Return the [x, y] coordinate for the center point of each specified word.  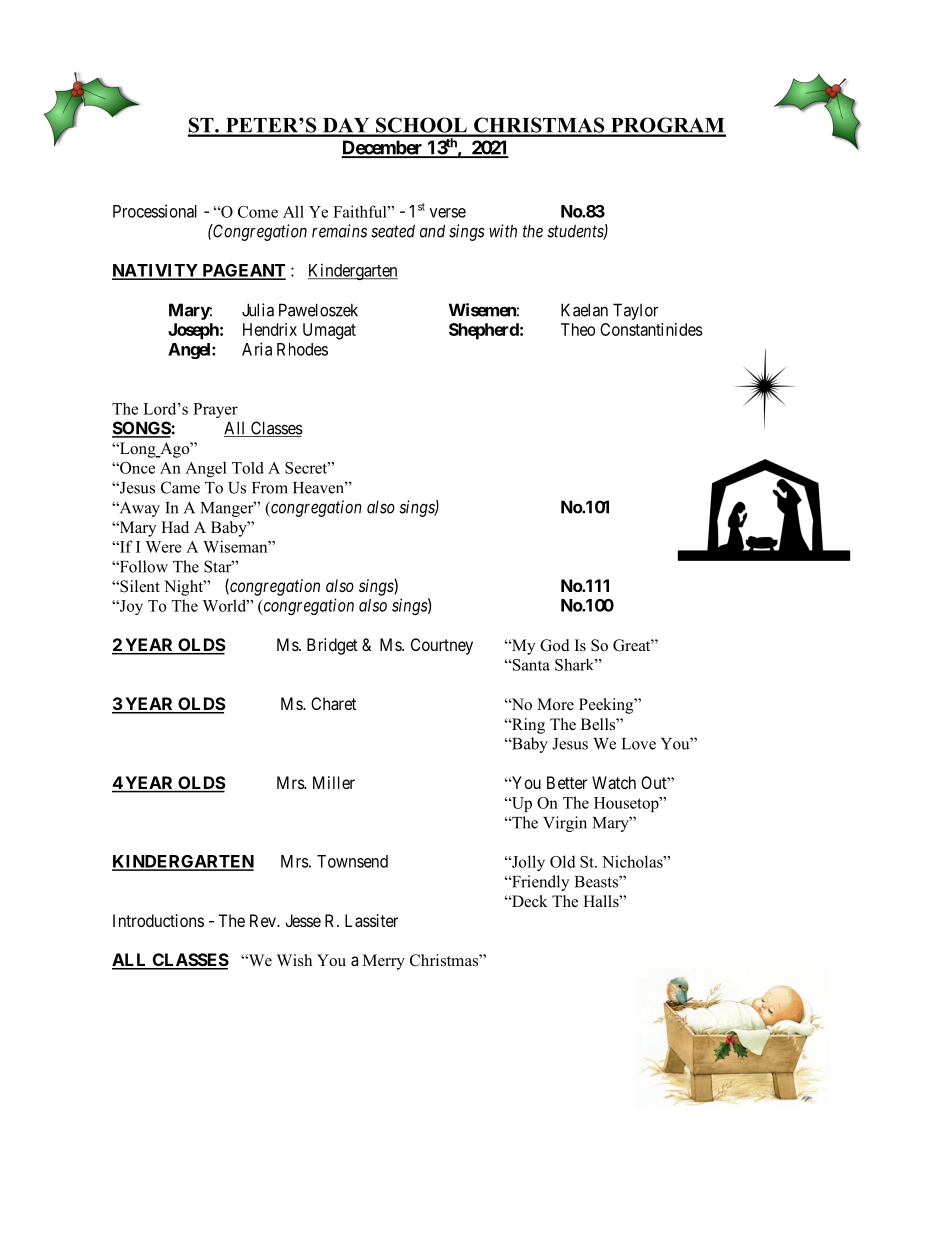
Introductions [158, 920]
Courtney [442, 646]
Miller [334, 782]
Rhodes [302, 349]
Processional [155, 211]
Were [163, 547]
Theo [578, 329]
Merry [384, 962]
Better [567, 782]
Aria [257, 349]
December [383, 148]
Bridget [332, 646]
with [503, 231]
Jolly [527, 863]
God [555, 645]
